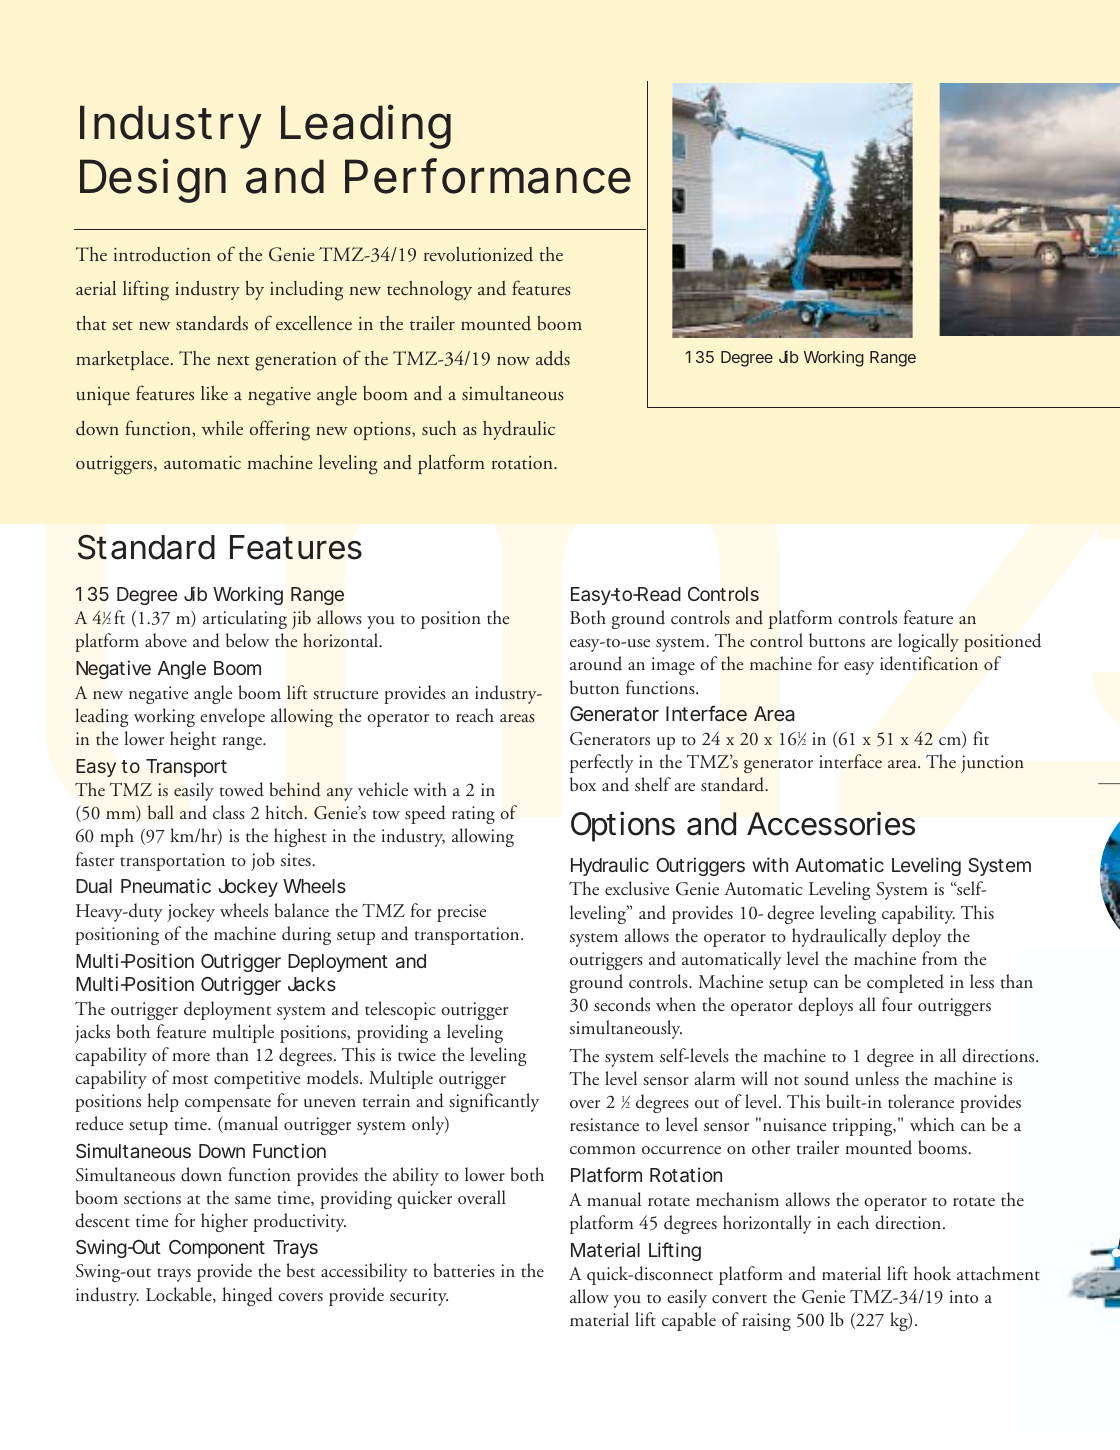  Describe the element at coordinates (932, 1273) in the screenshot. I see `hook` at that location.
